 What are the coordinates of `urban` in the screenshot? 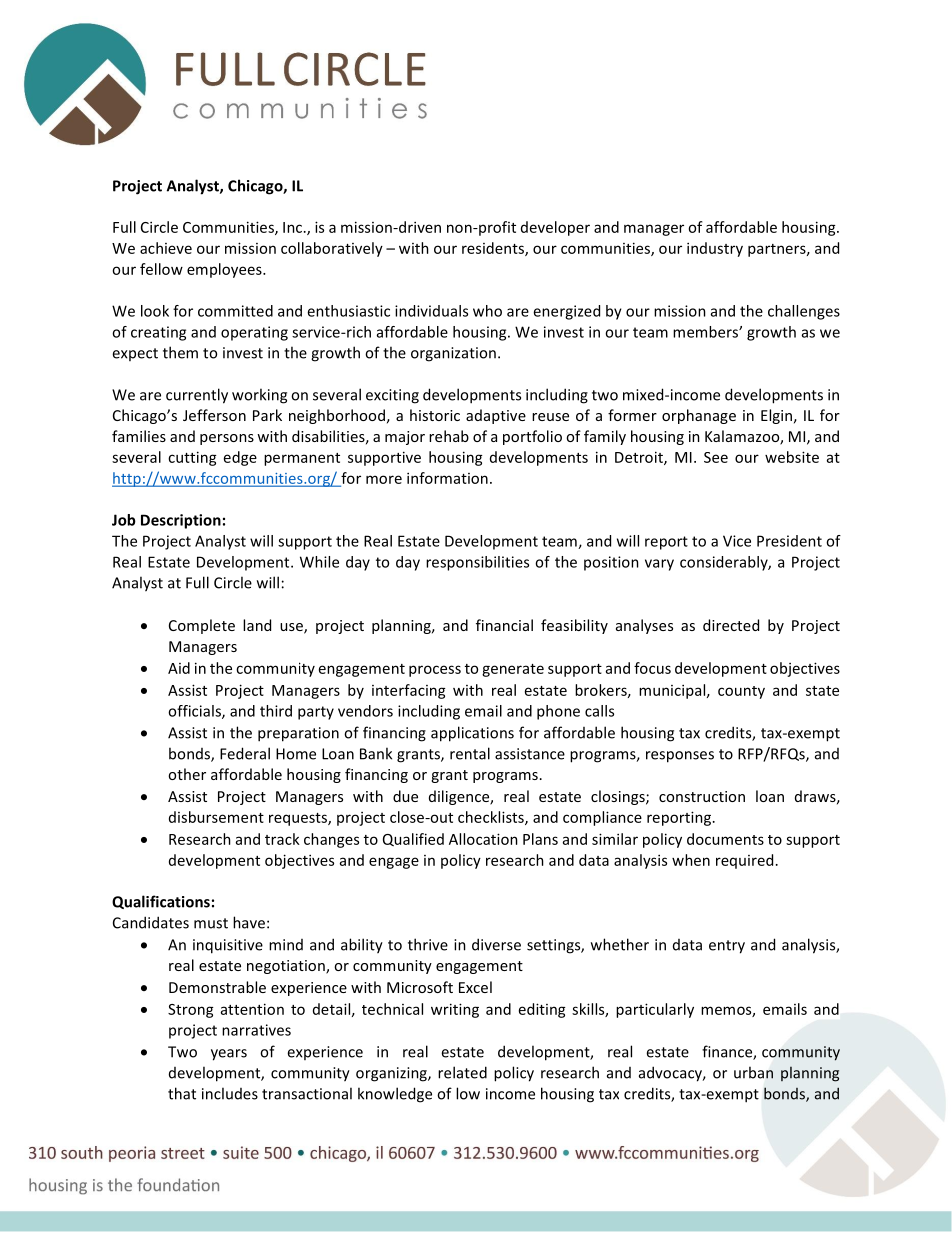 It's located at (753, 1072).
